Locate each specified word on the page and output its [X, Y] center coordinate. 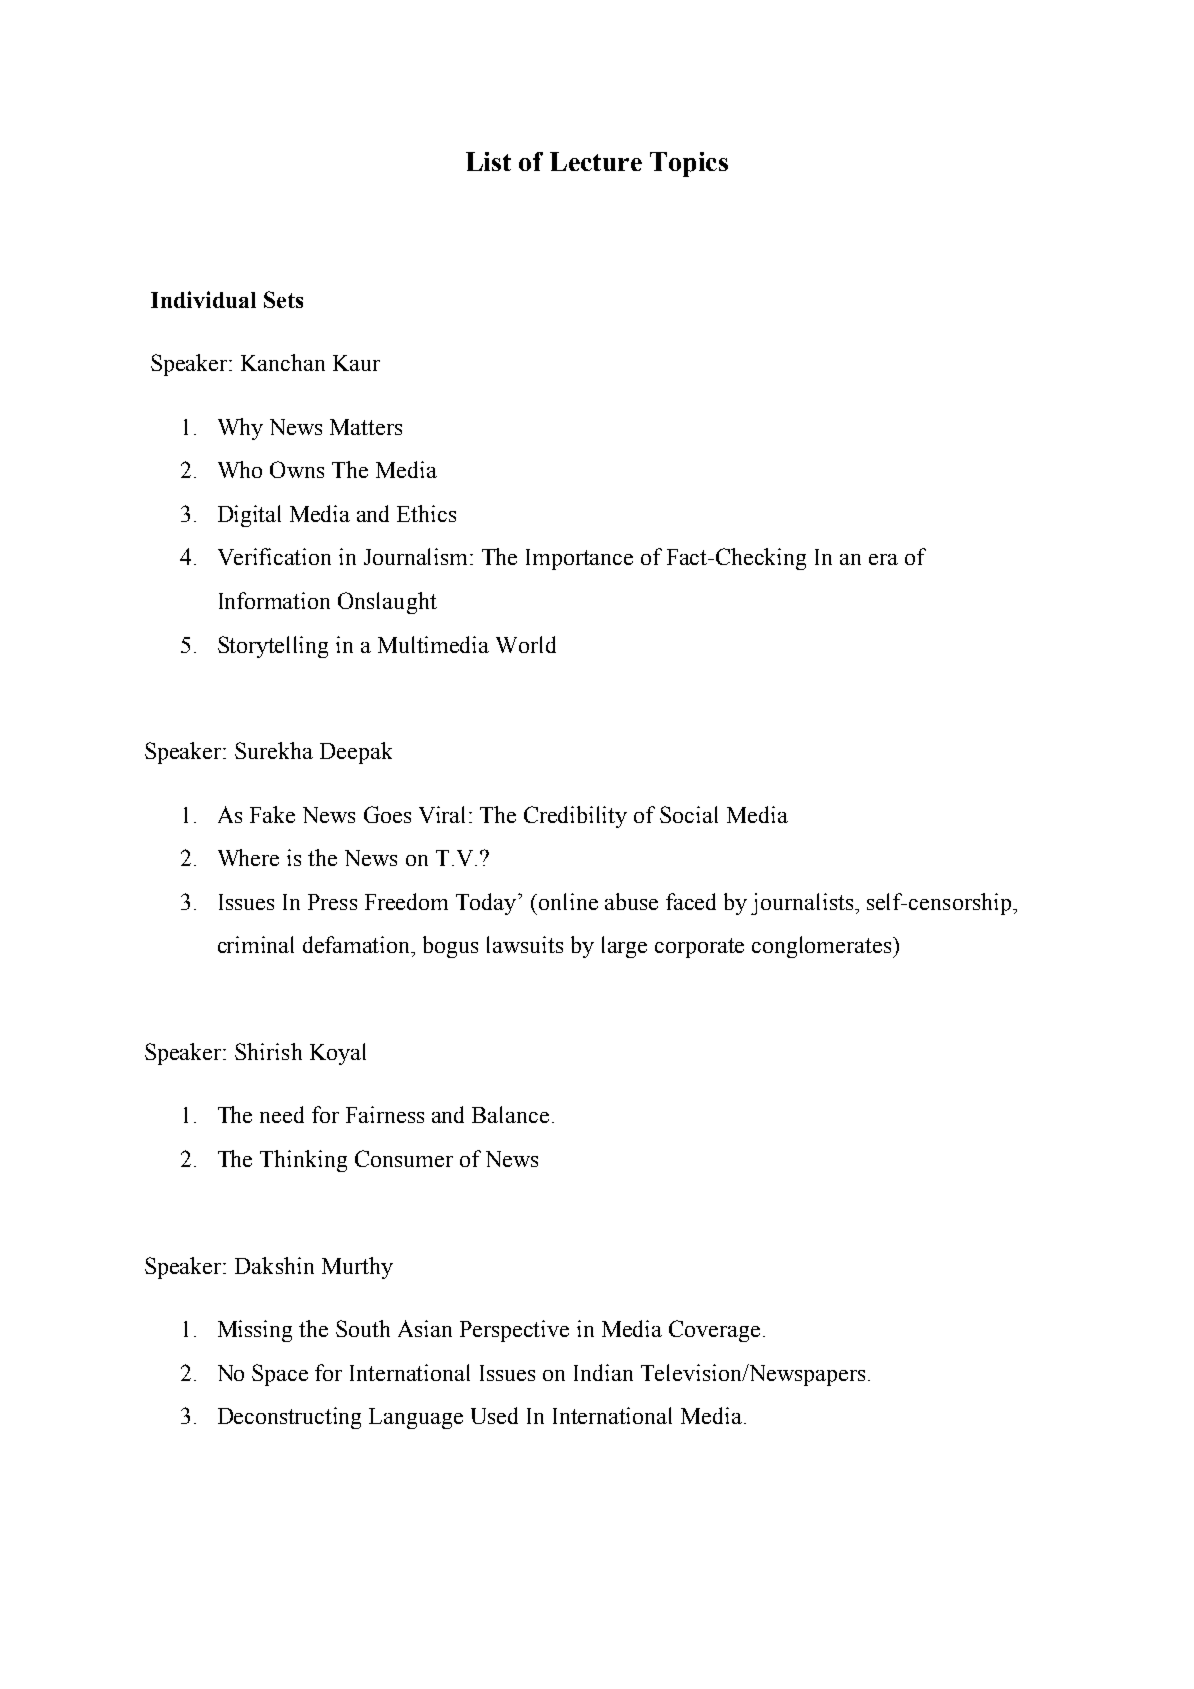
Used [494, 1415]
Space [280, 1375]
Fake [272, 814]
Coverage [714, 1331]
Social [689, 814]
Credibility [575, 817]
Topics [689, 164]
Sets [283, 299]
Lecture [596, 161]
